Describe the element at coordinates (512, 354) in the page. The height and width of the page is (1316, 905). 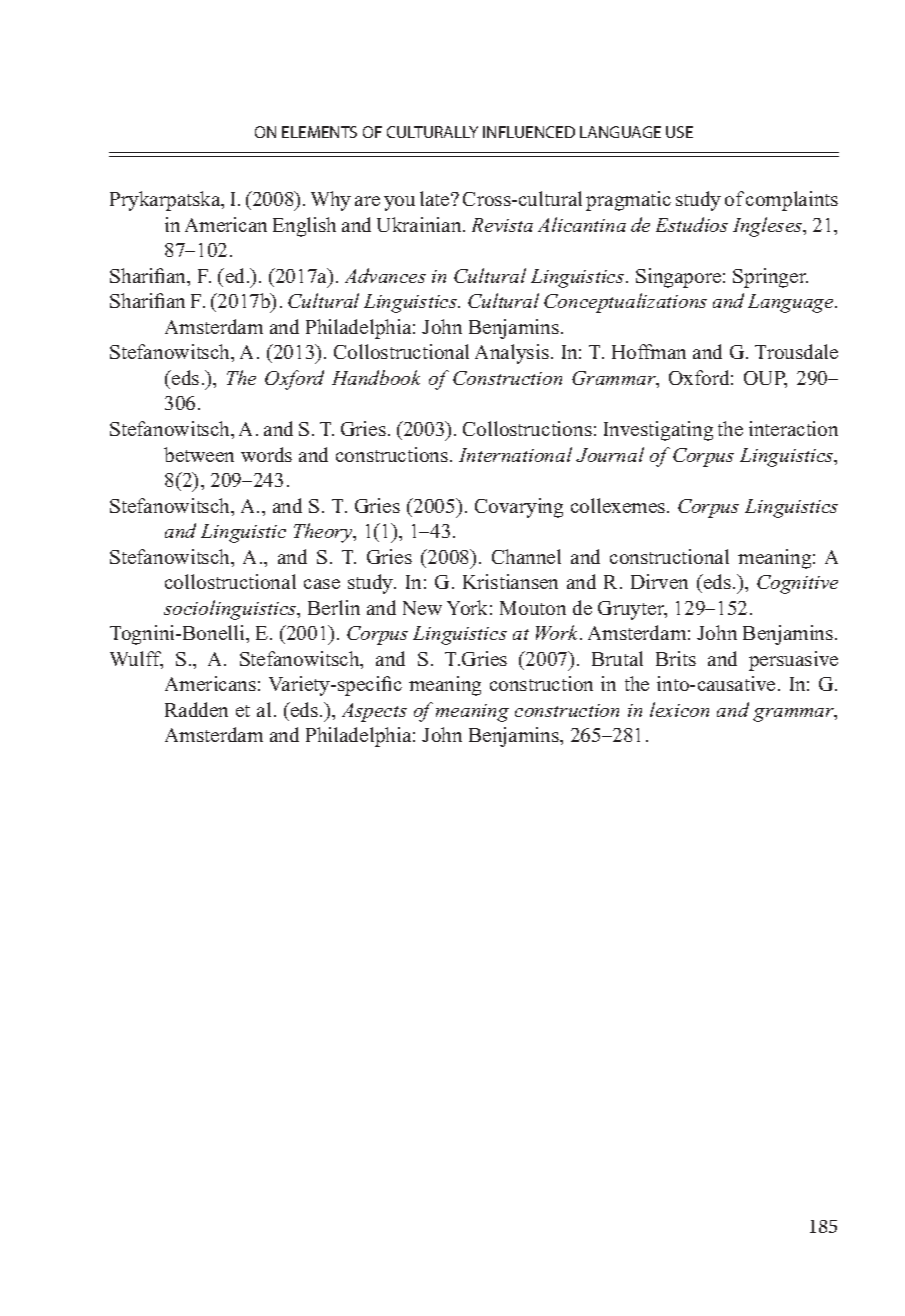
I see `Analysis` at that location.
